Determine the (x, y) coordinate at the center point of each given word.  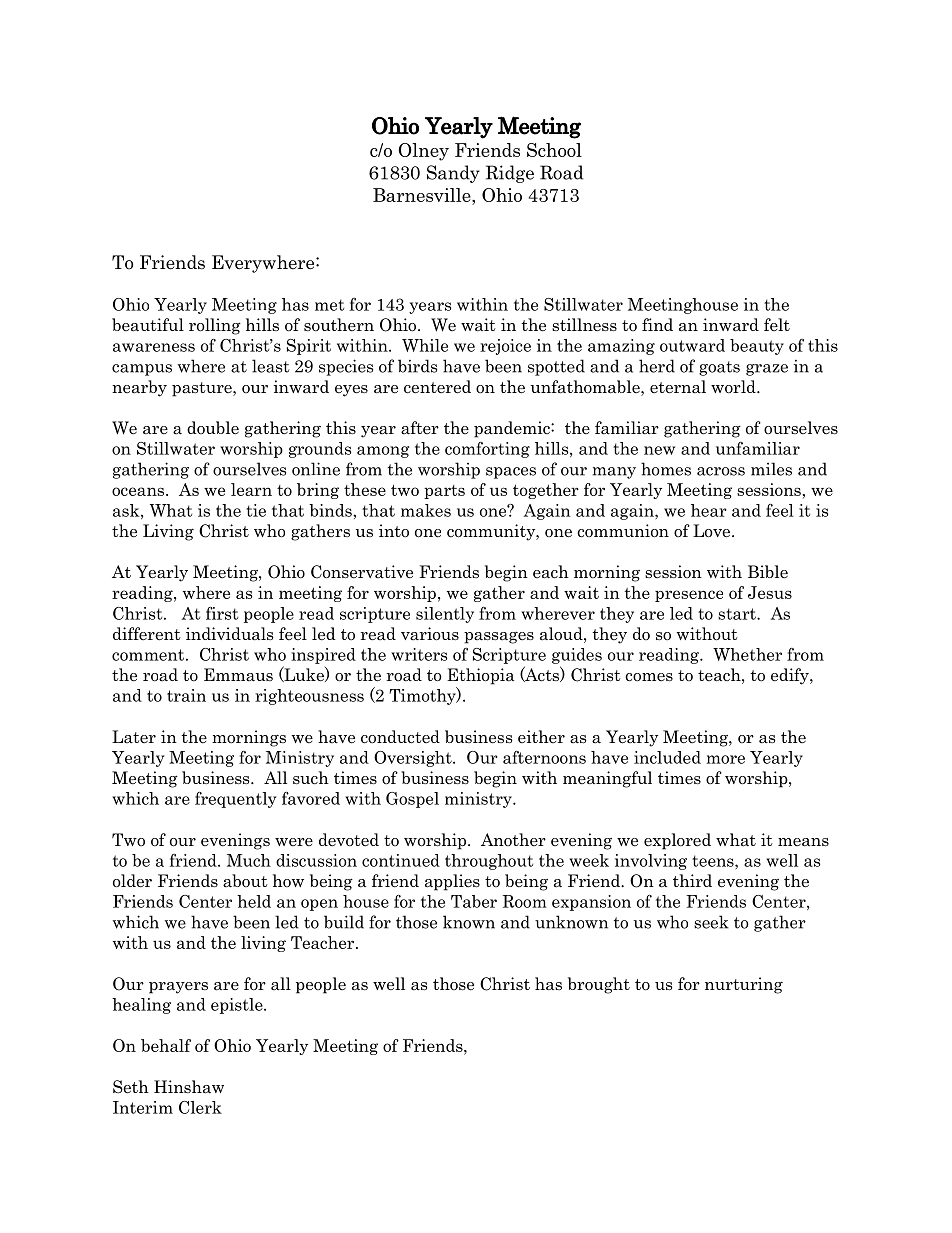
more (725, 759)
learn (251, 489)
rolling (215, 326)
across (721, 471)
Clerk (200, 1107)
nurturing (744, 985)
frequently (235, 800)
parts (444, 492)
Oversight (414, 759)
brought (599, 985)
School (554, 150)
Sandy (453, 174)
